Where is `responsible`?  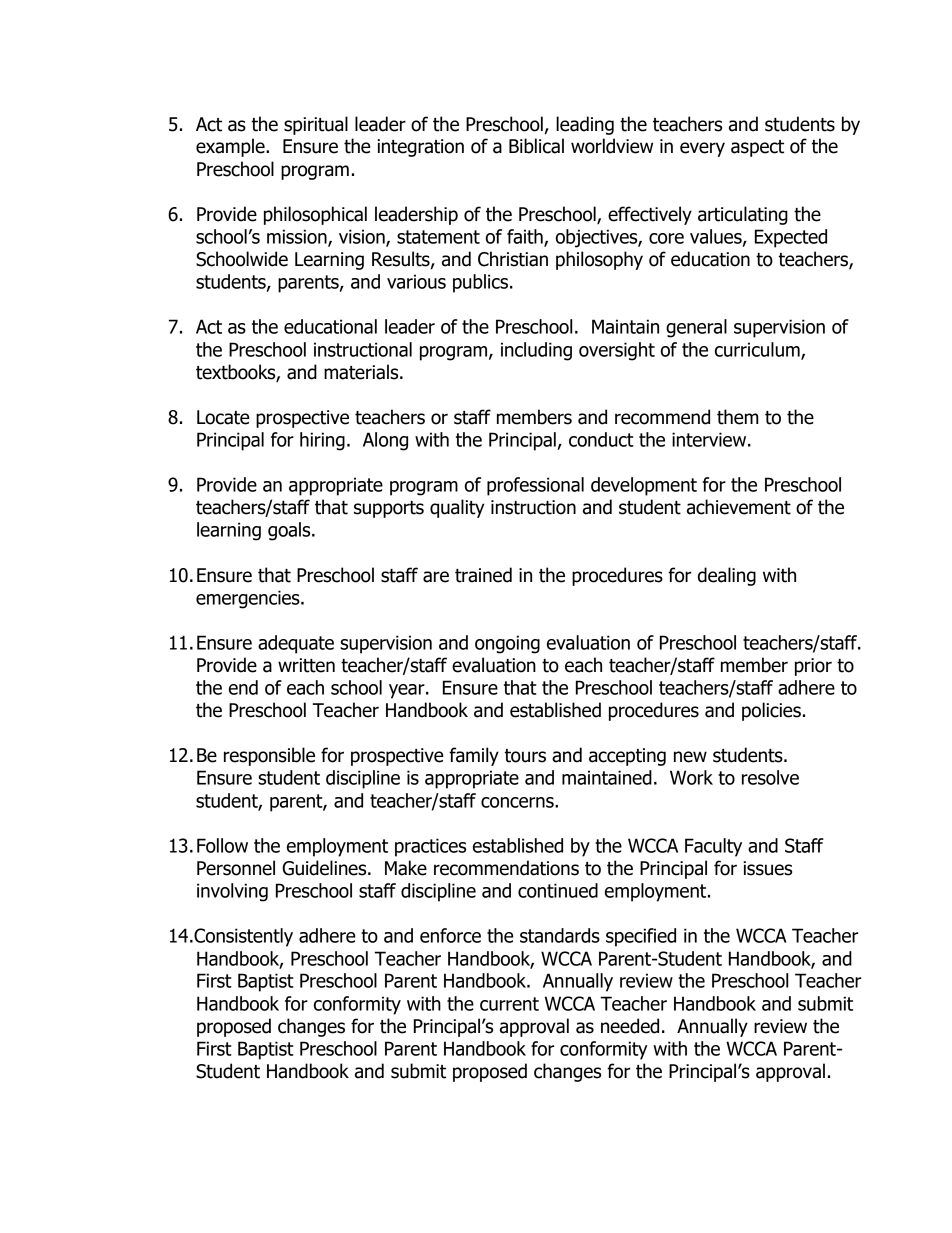 responsible is located at coordinates (269, 756).
